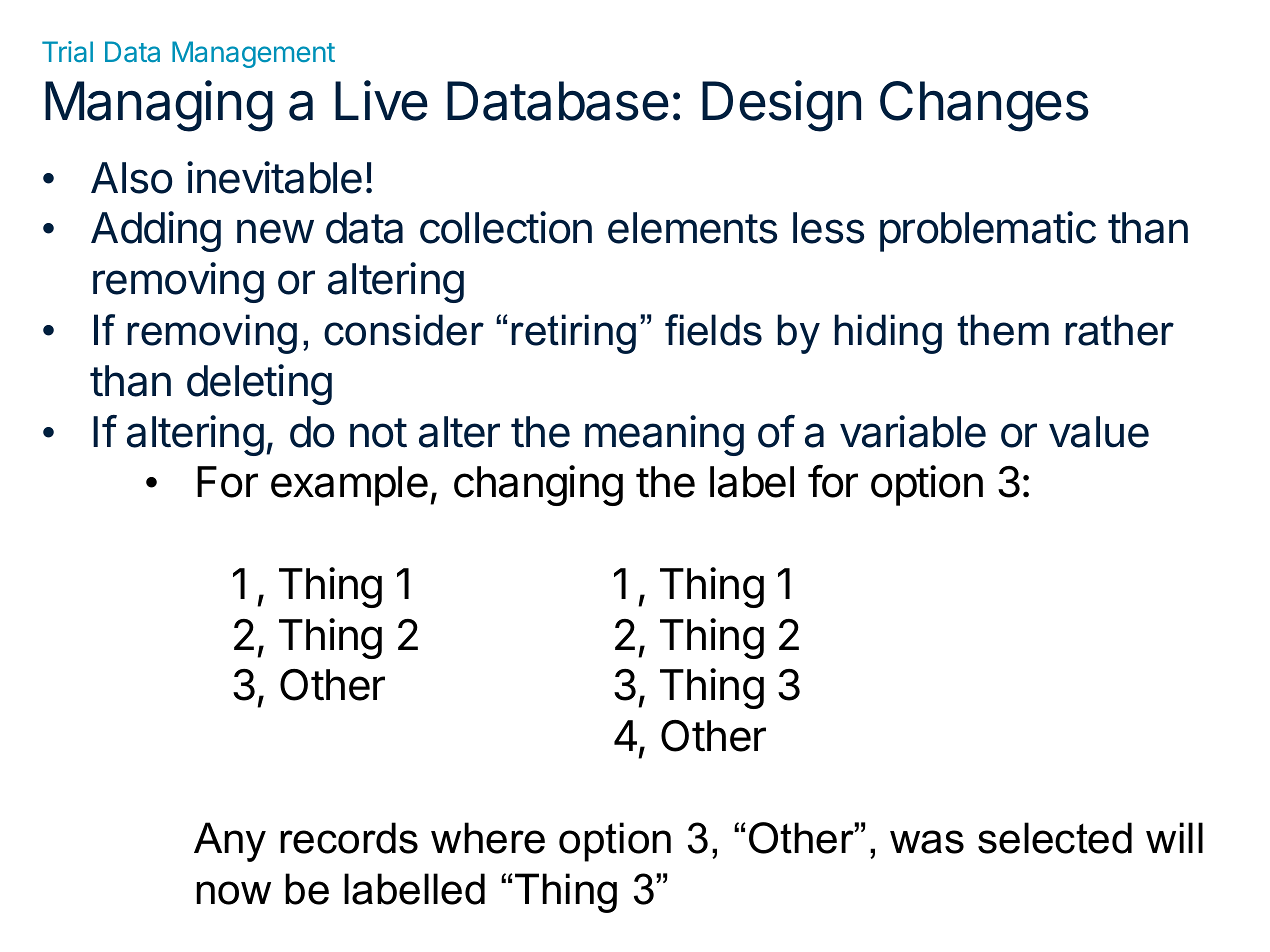 The image size is (1270, 952). Describe the element at coordinates (984, 106) in the screenshot. I see `Changes` at that location.
